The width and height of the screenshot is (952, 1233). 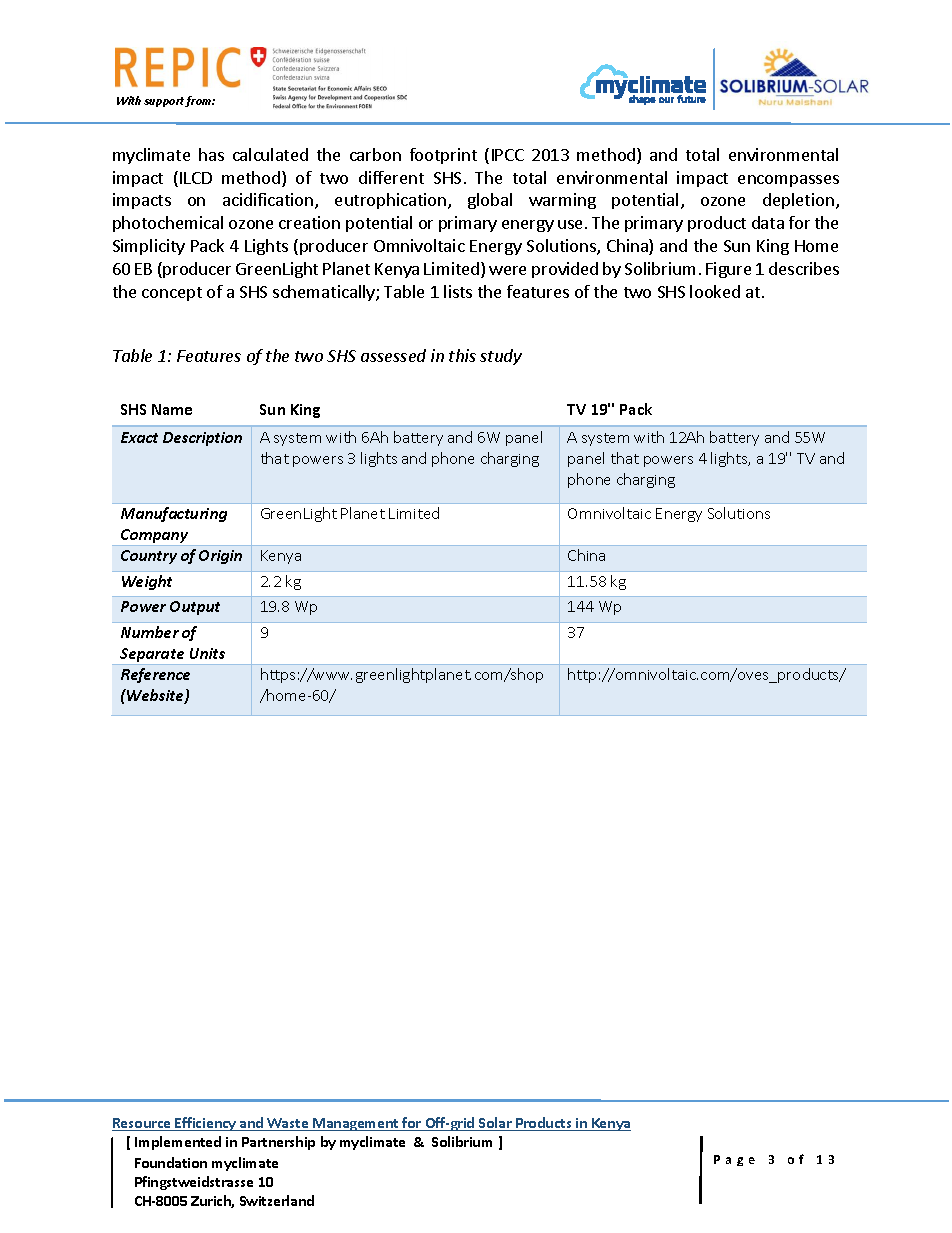 What do you see at coordinates (495, 1124) in the screenshot?
I see `Solar` at bounding box center [495, 1124].
